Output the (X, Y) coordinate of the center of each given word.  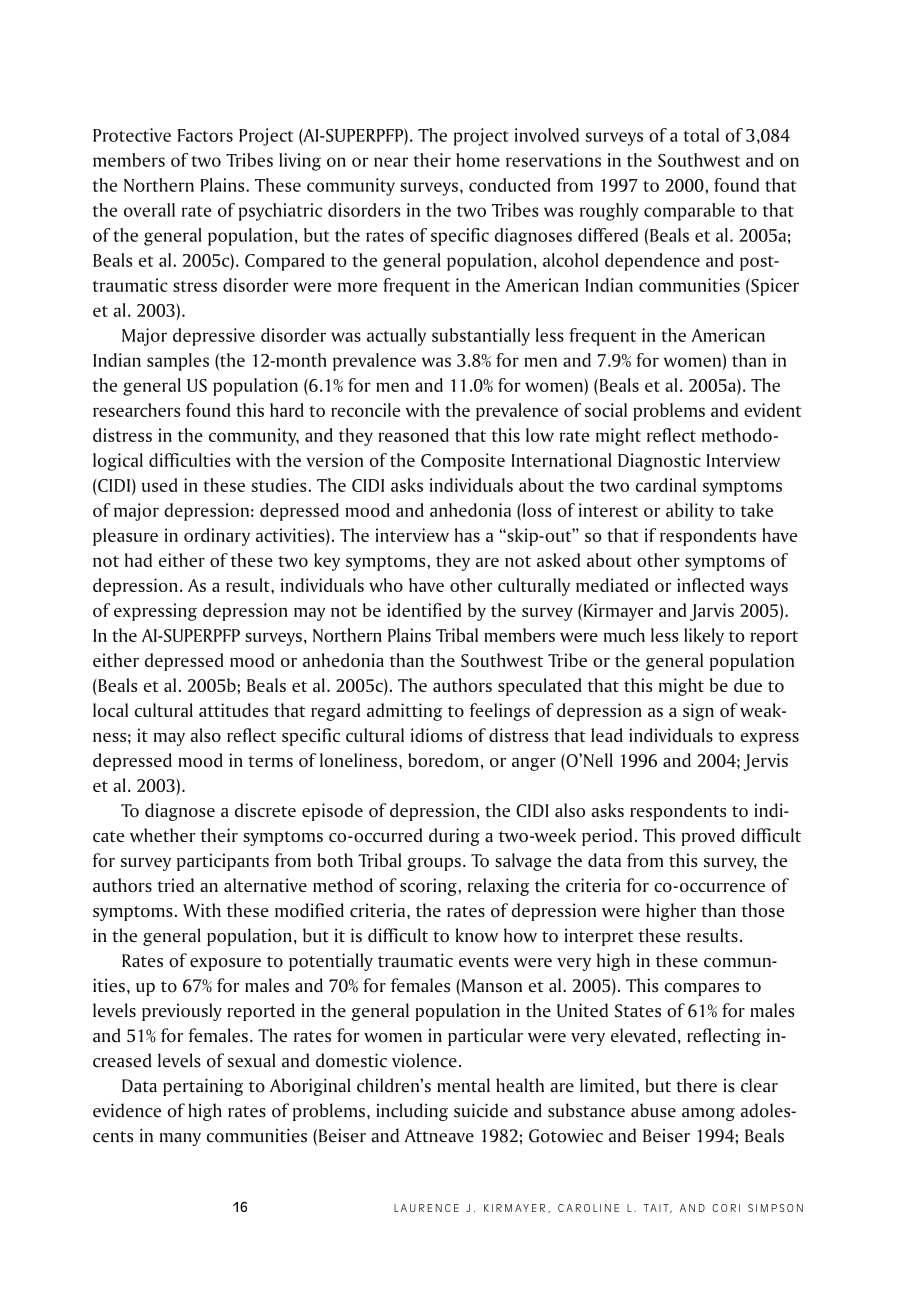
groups (434, 864)
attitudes (233, 710)
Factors (205, 135)
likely (704, 637)
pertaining (203, 1087)
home (478, 160)
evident (773, 410)
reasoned (414, 435)
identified (424, 610)
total (701, 135)
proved (708, 837)
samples (178, 362)
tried (175, 885)
